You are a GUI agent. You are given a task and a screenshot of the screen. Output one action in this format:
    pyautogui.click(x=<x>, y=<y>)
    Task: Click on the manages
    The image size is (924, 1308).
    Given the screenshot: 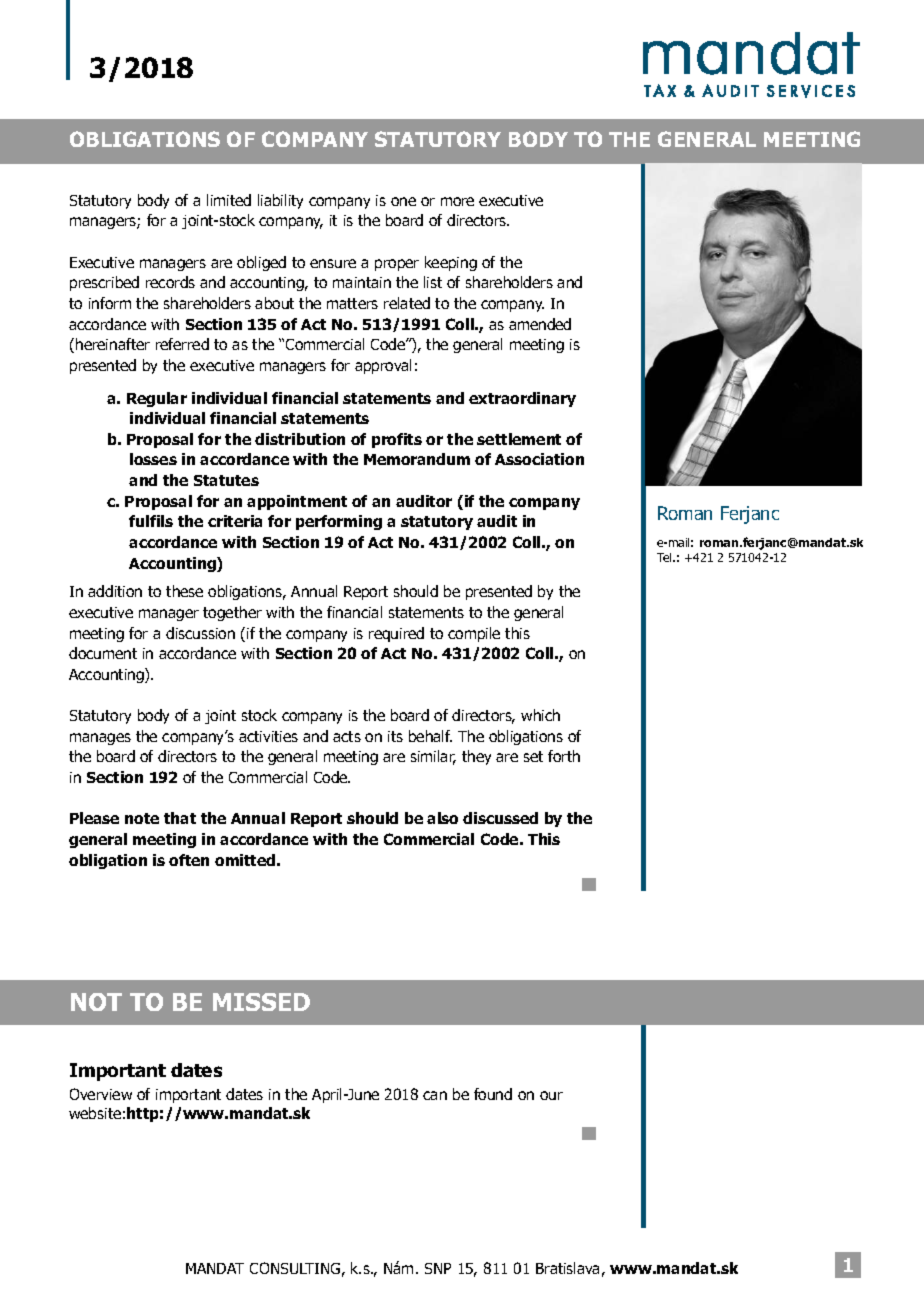 What is the action you would take?
    pyautogui.click(x=100, y=739)
